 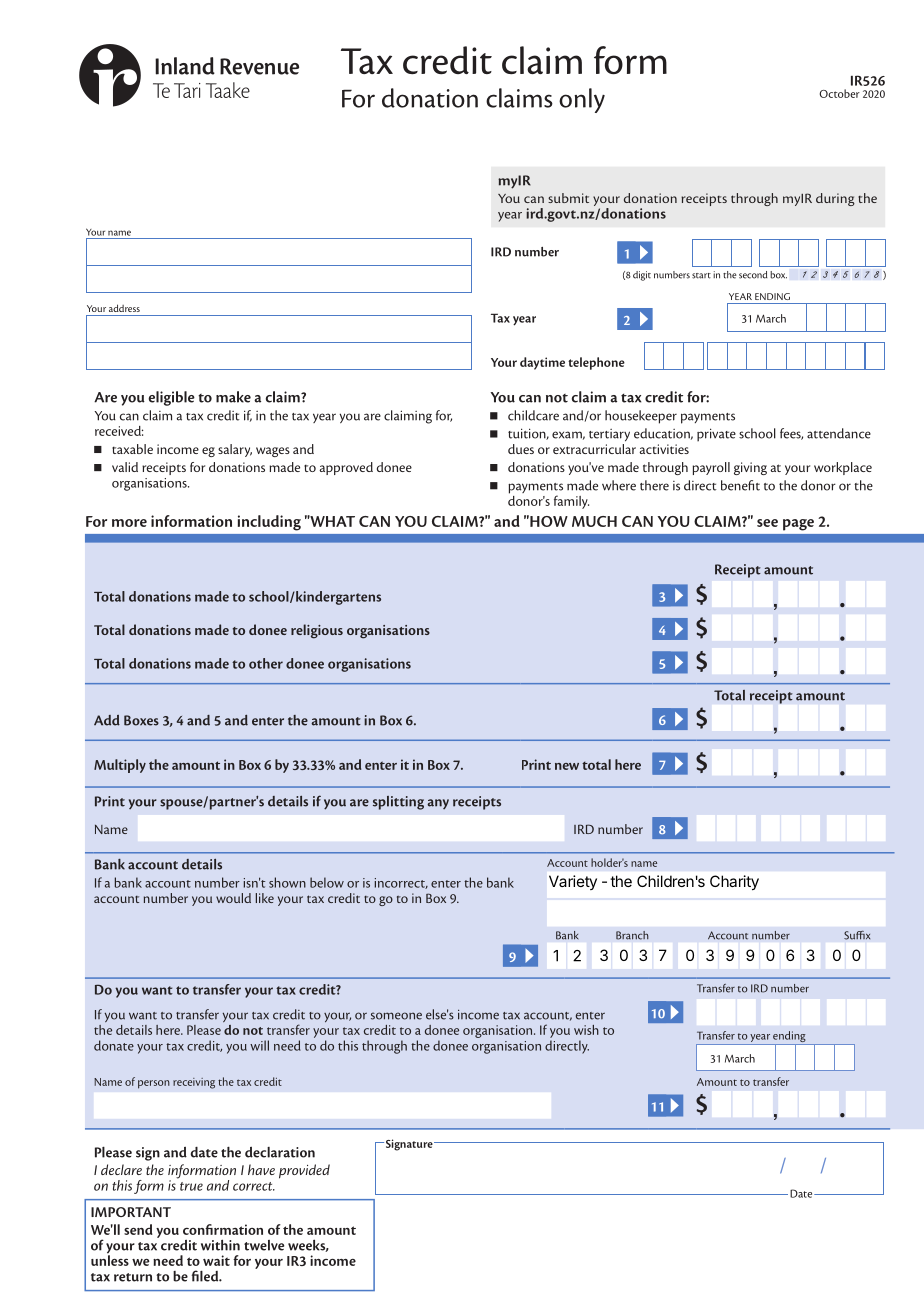 I want to click on within, so click(x=220, y=1245).
